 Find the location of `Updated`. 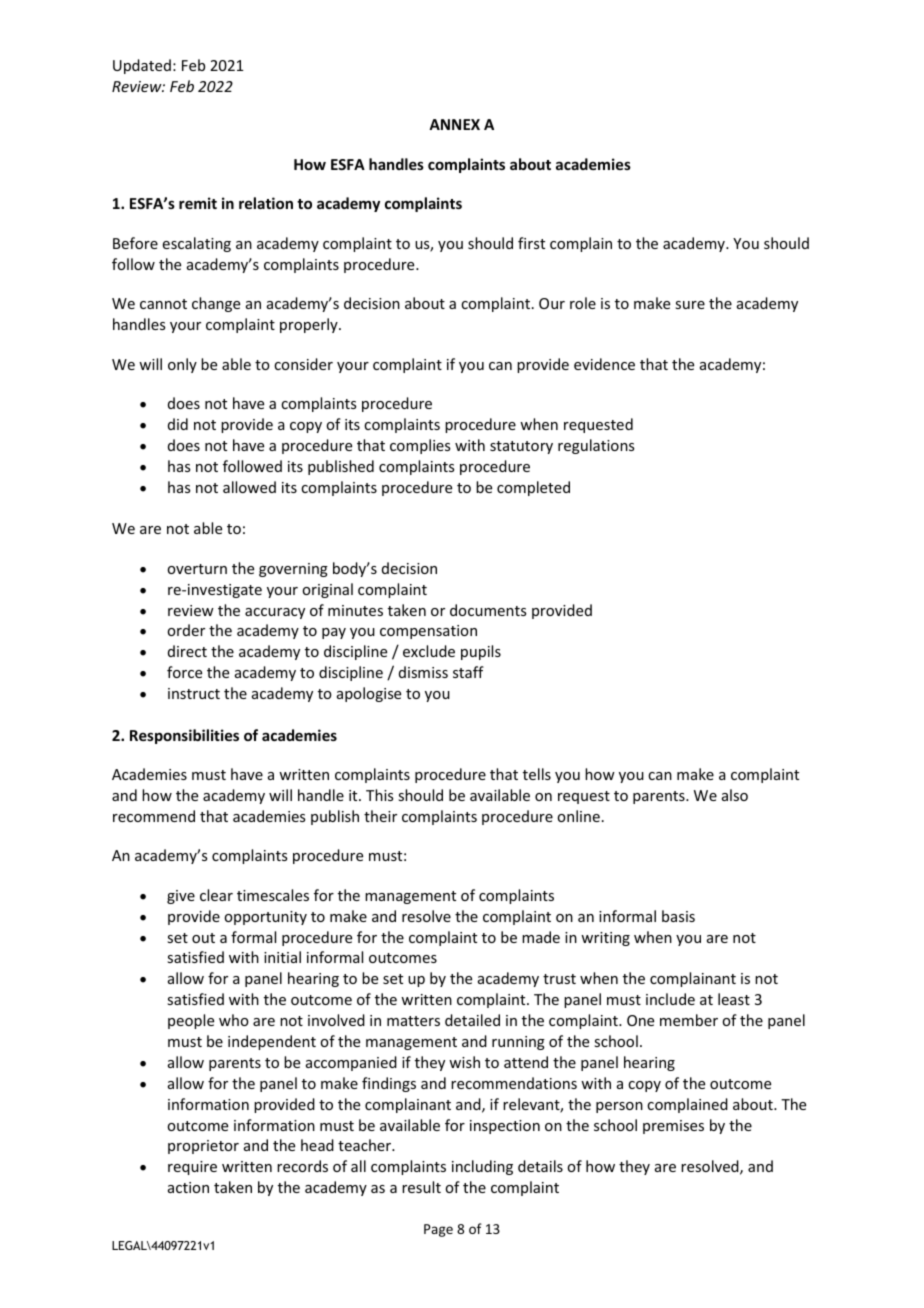

Updated is located at coordinates (142, 66).
